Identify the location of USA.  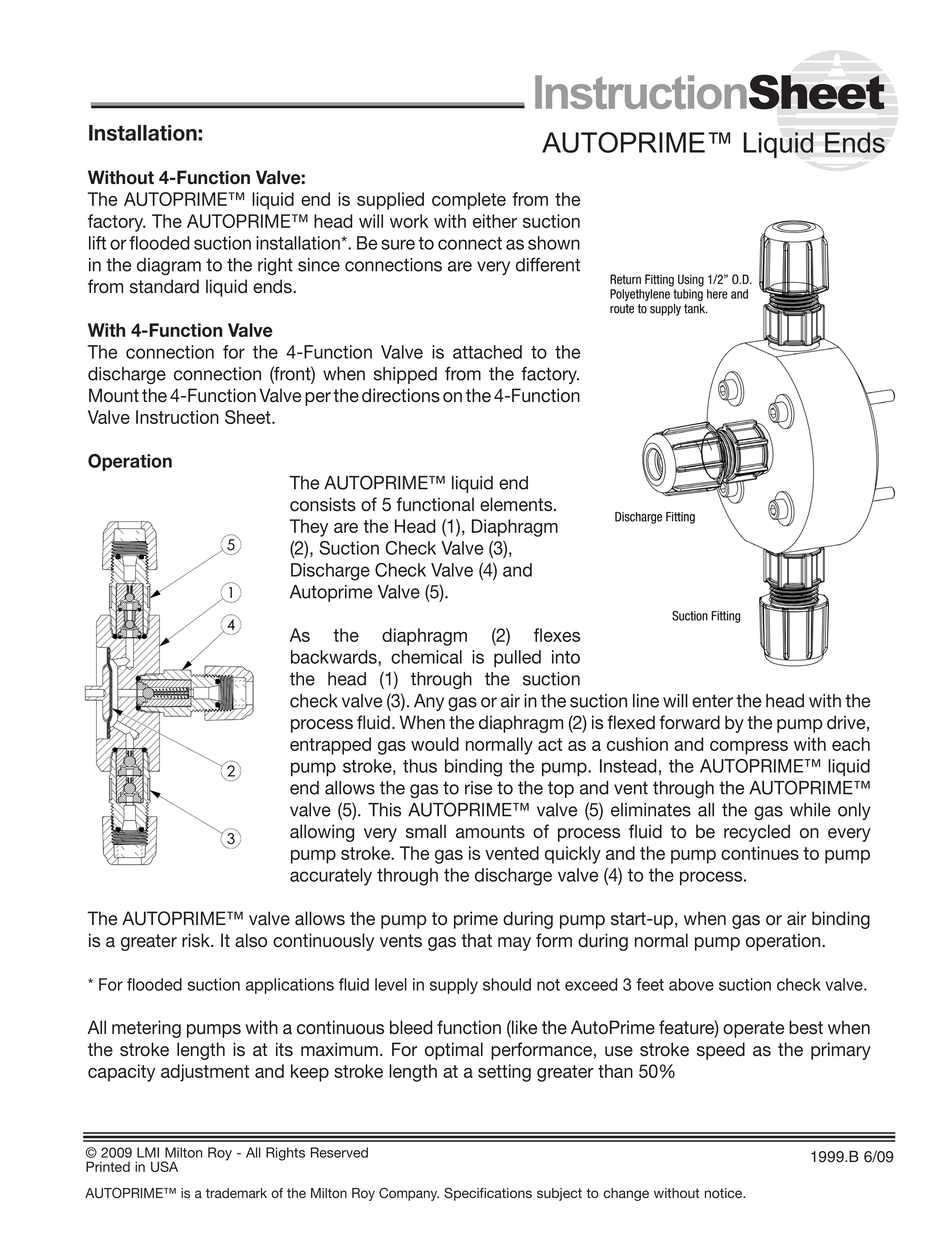
(164, 1166).
